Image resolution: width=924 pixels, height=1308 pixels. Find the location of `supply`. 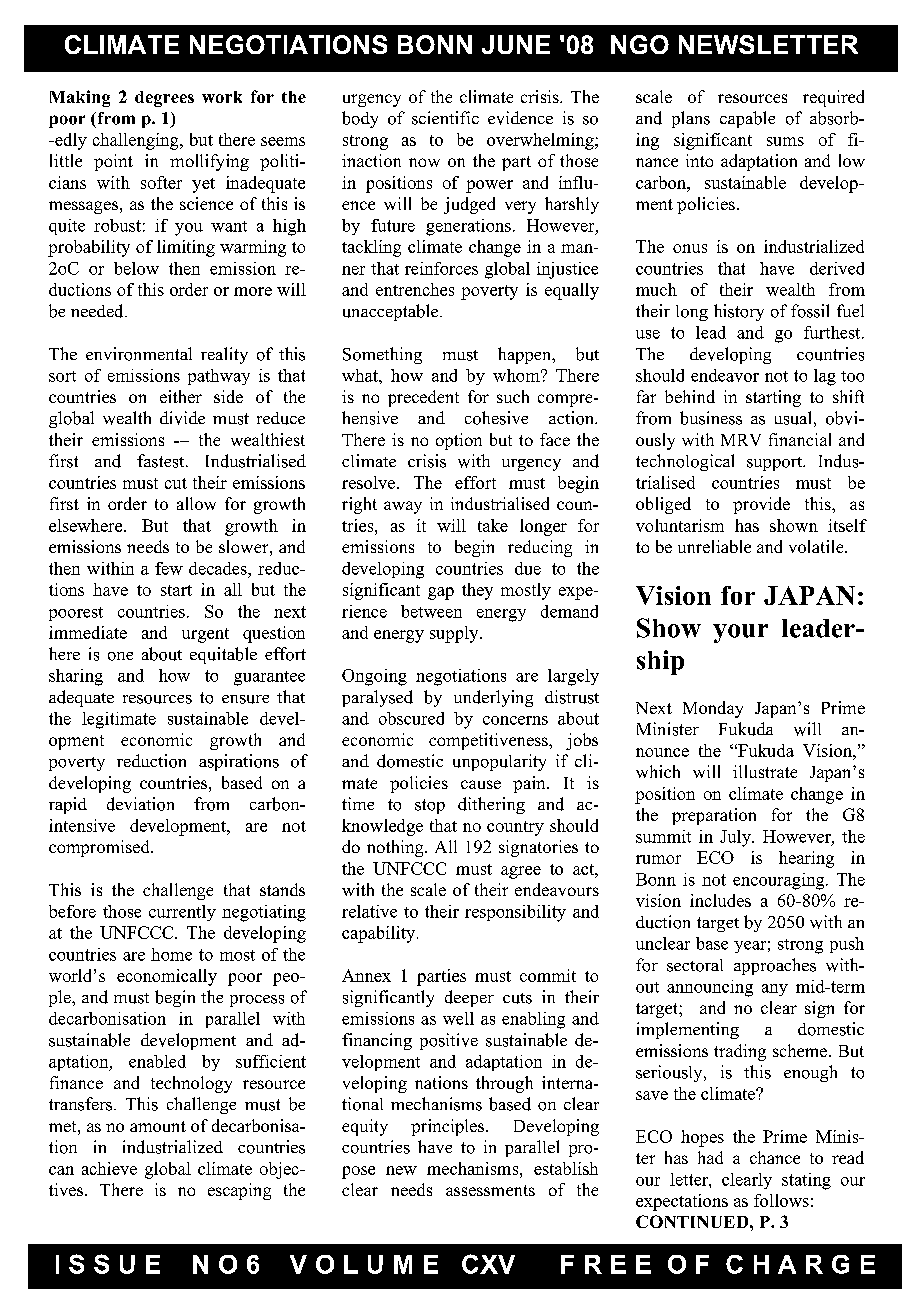

supply is located at coordinates (455, 634).
